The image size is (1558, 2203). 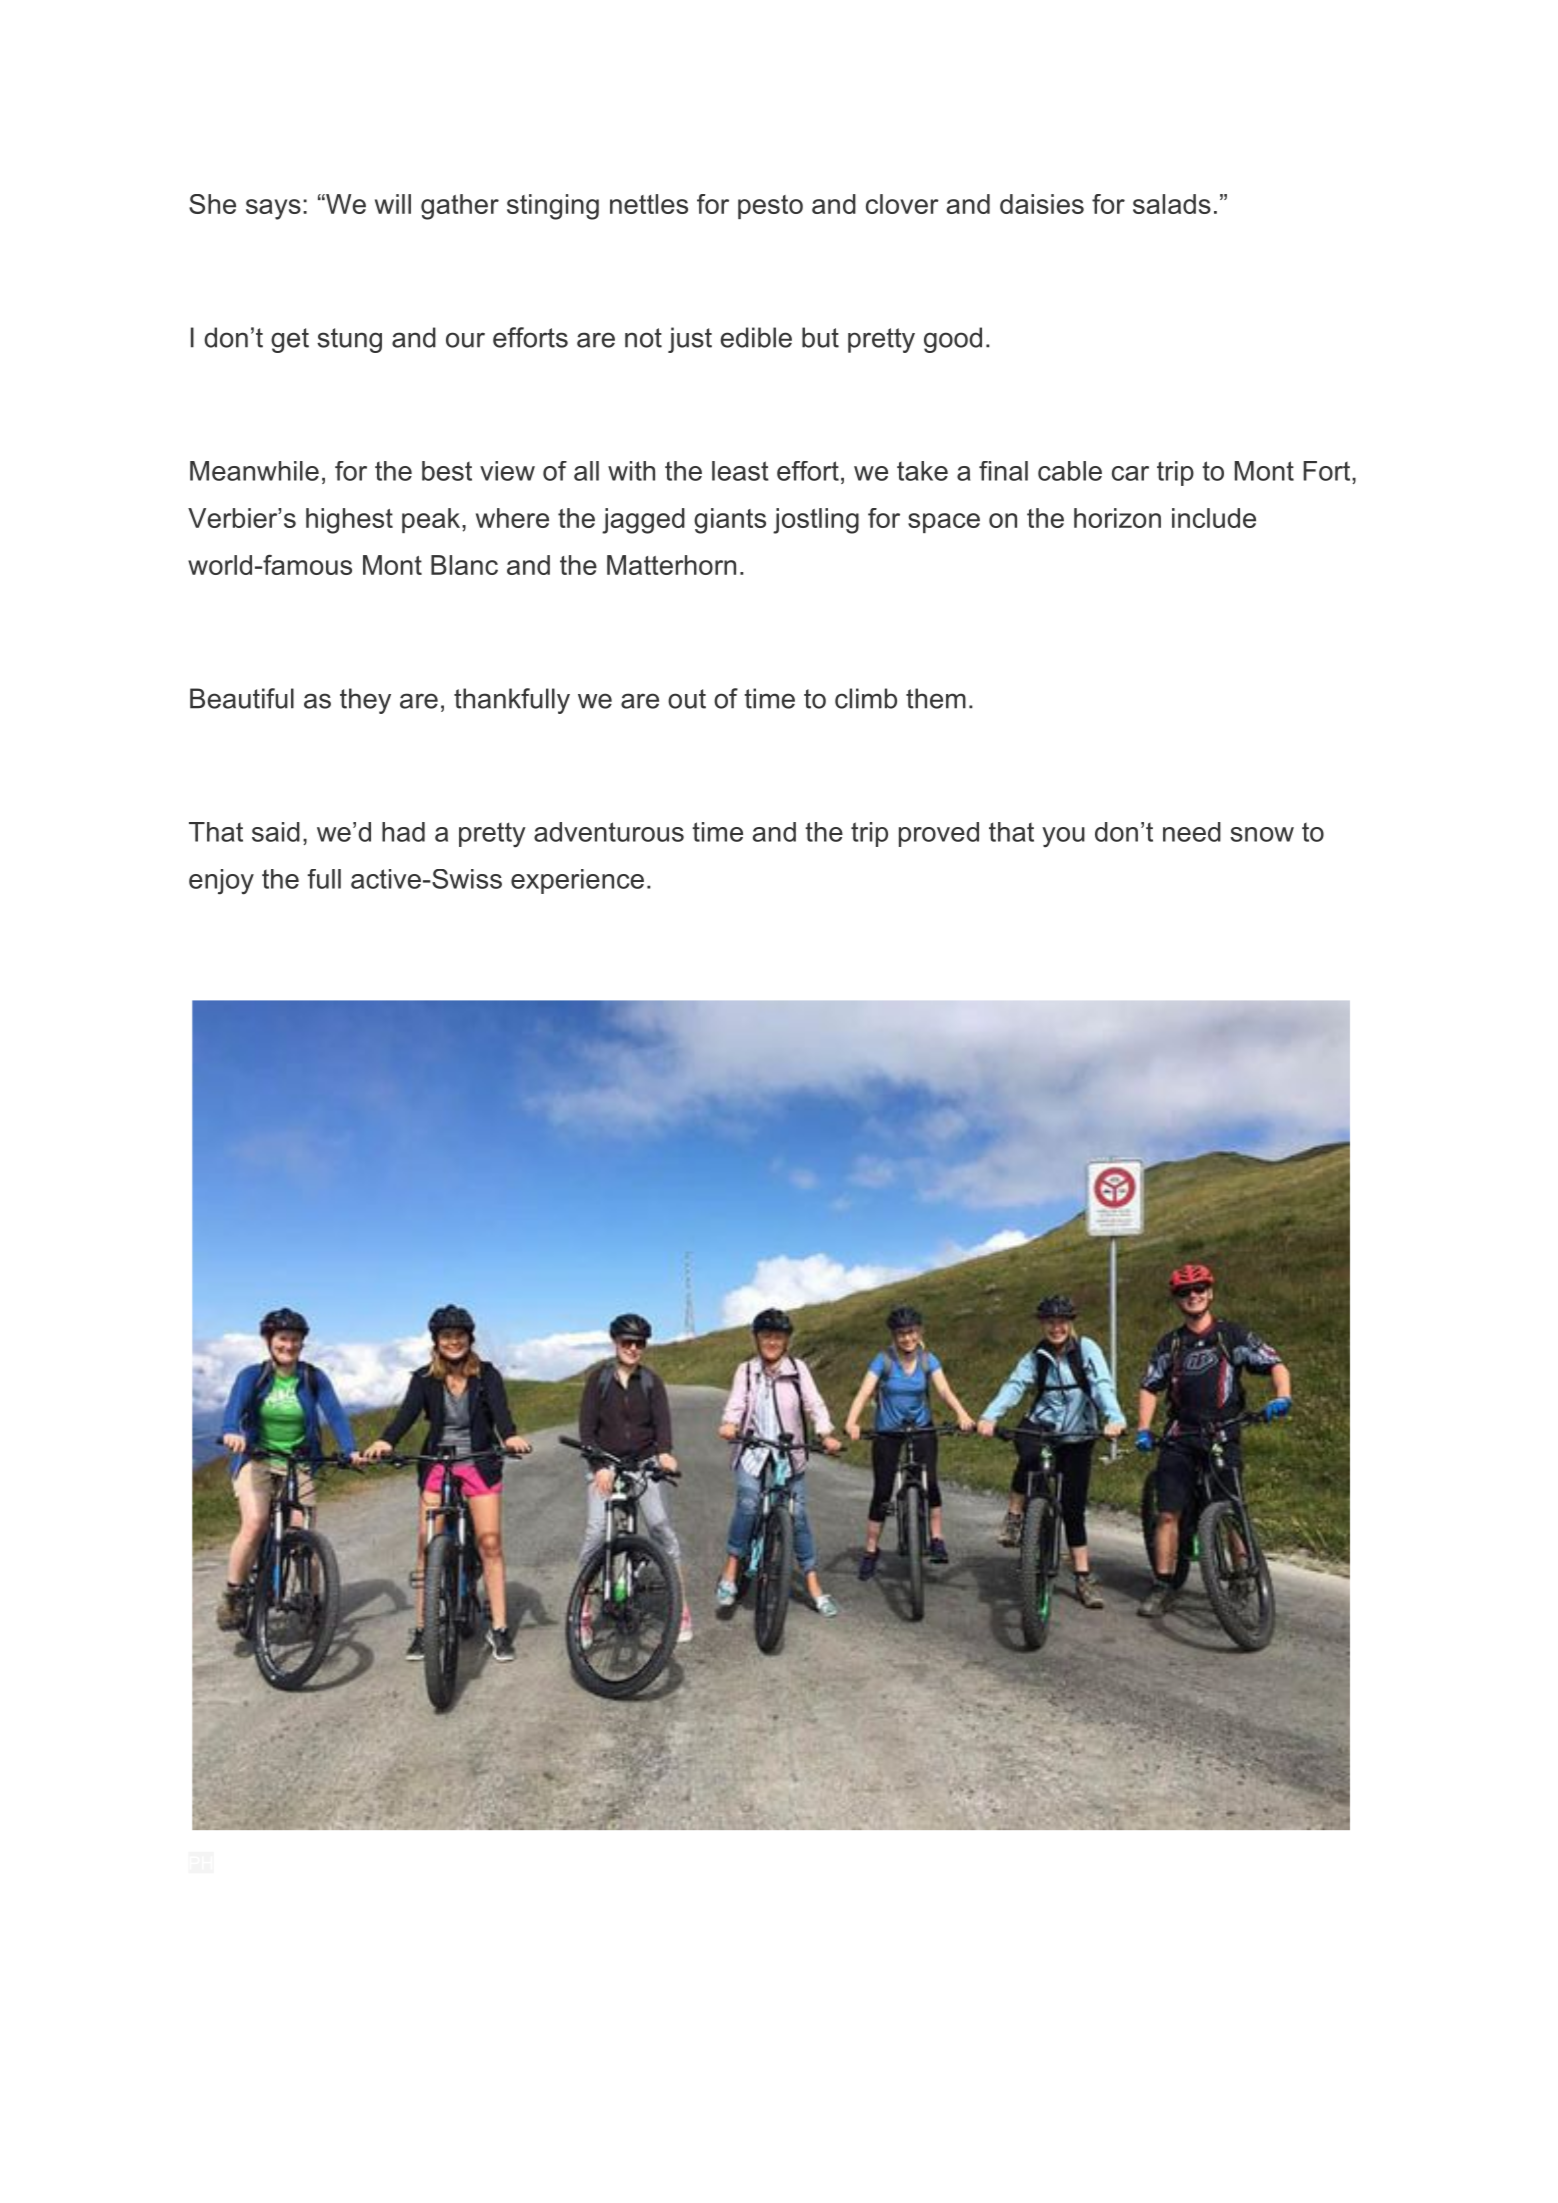 What do you see at coordinates (273, 209) in the document?
I see `says` at bounding box center [273, 209].
